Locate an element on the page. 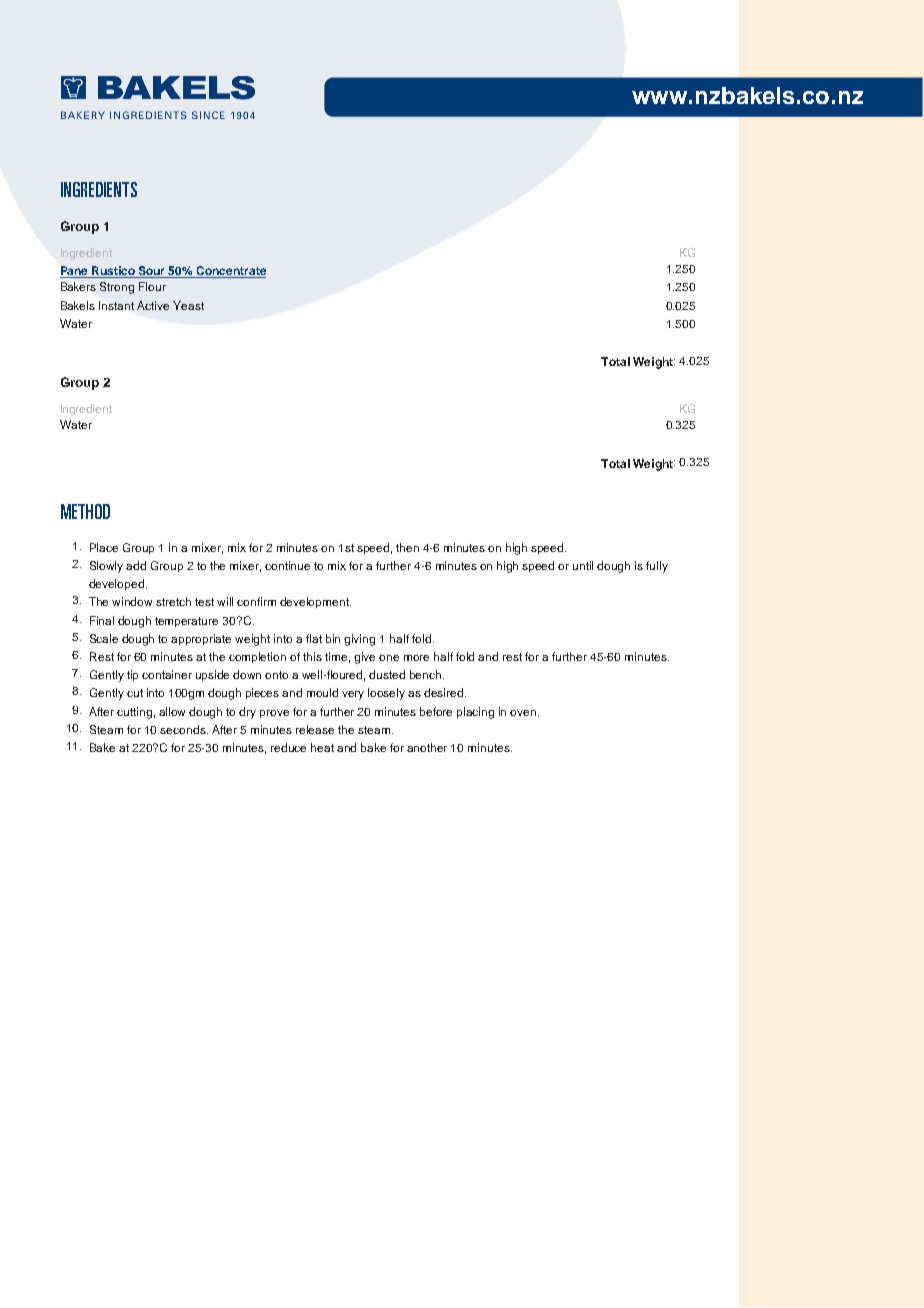 This page has width=924, height=1308. Concentrate is located at coordinates (230, 272).
